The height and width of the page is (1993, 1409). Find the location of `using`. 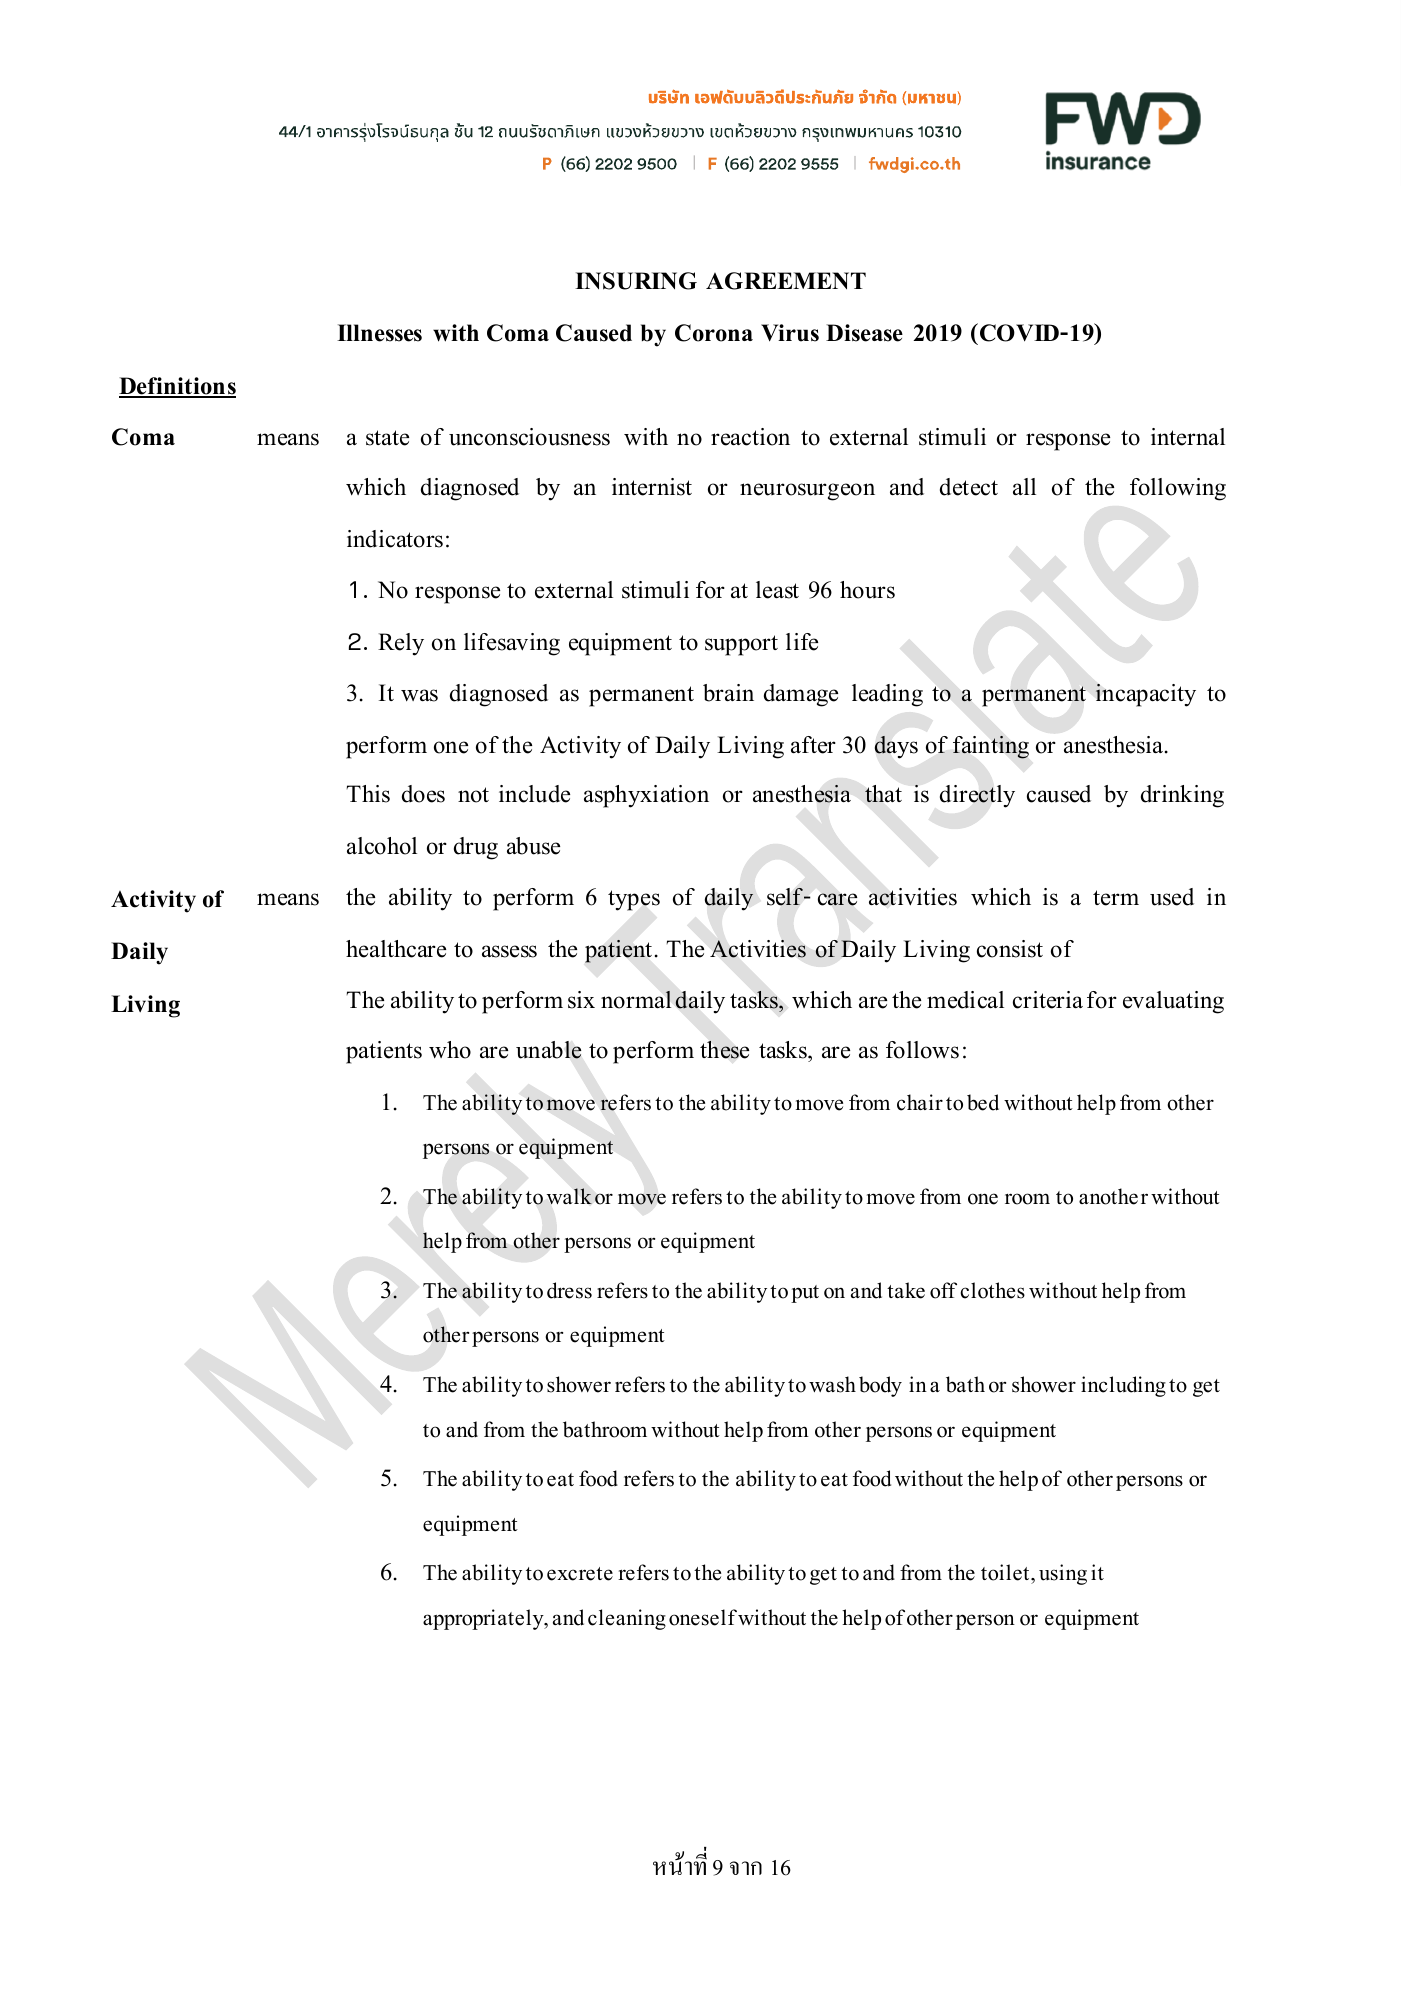

using is located at coordinates (1063, 1574).
